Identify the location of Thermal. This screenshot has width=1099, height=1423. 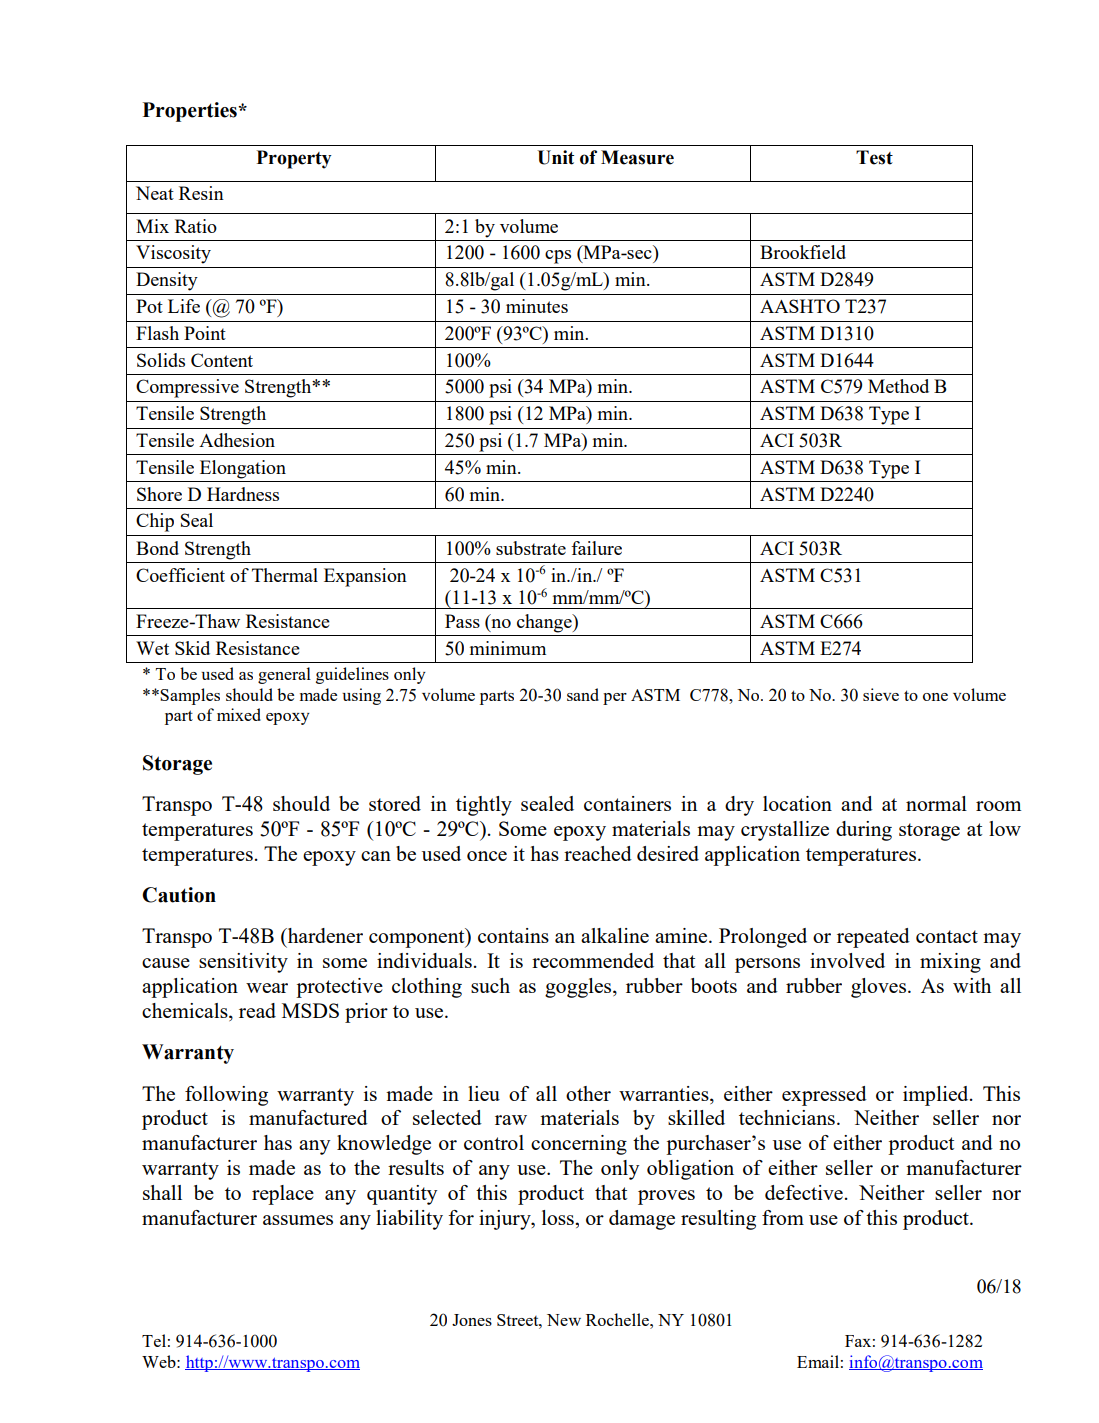
(285, 575).
